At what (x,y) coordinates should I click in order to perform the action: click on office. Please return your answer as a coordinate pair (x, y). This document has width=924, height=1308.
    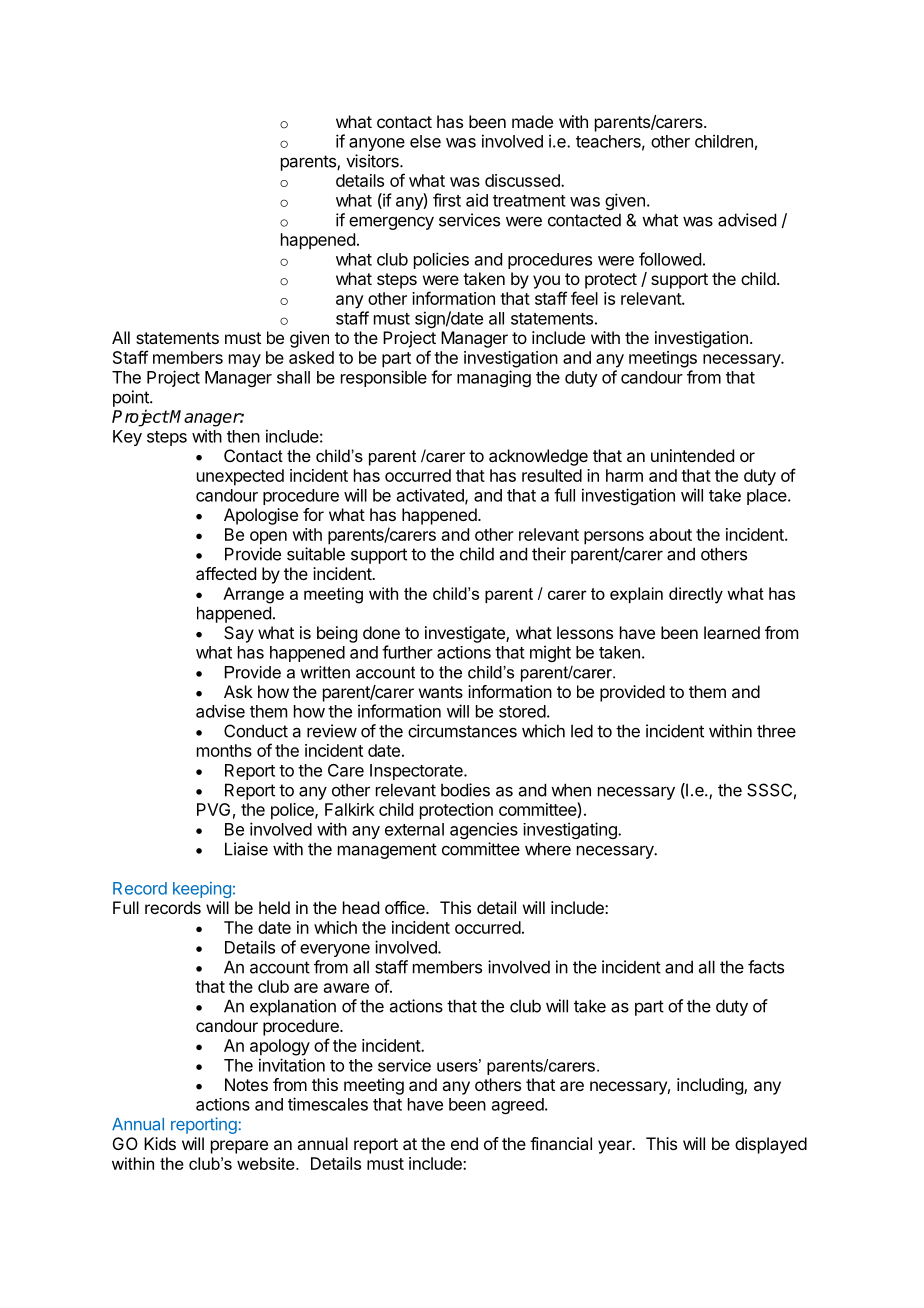
    Looking at the image, I should click on (406, 907).
